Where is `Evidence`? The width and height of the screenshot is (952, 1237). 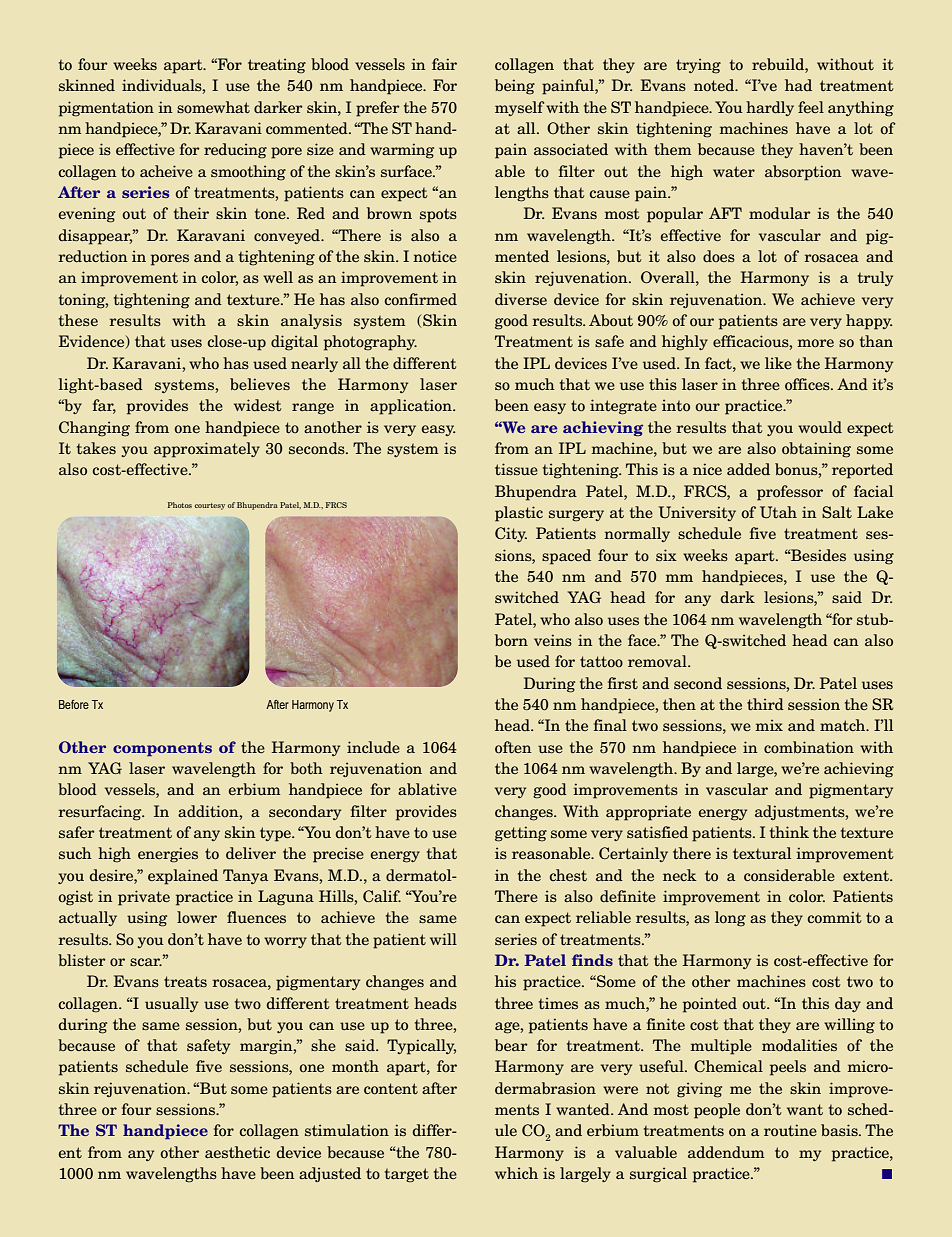 Evidence is located at coordinates (93, 342).
